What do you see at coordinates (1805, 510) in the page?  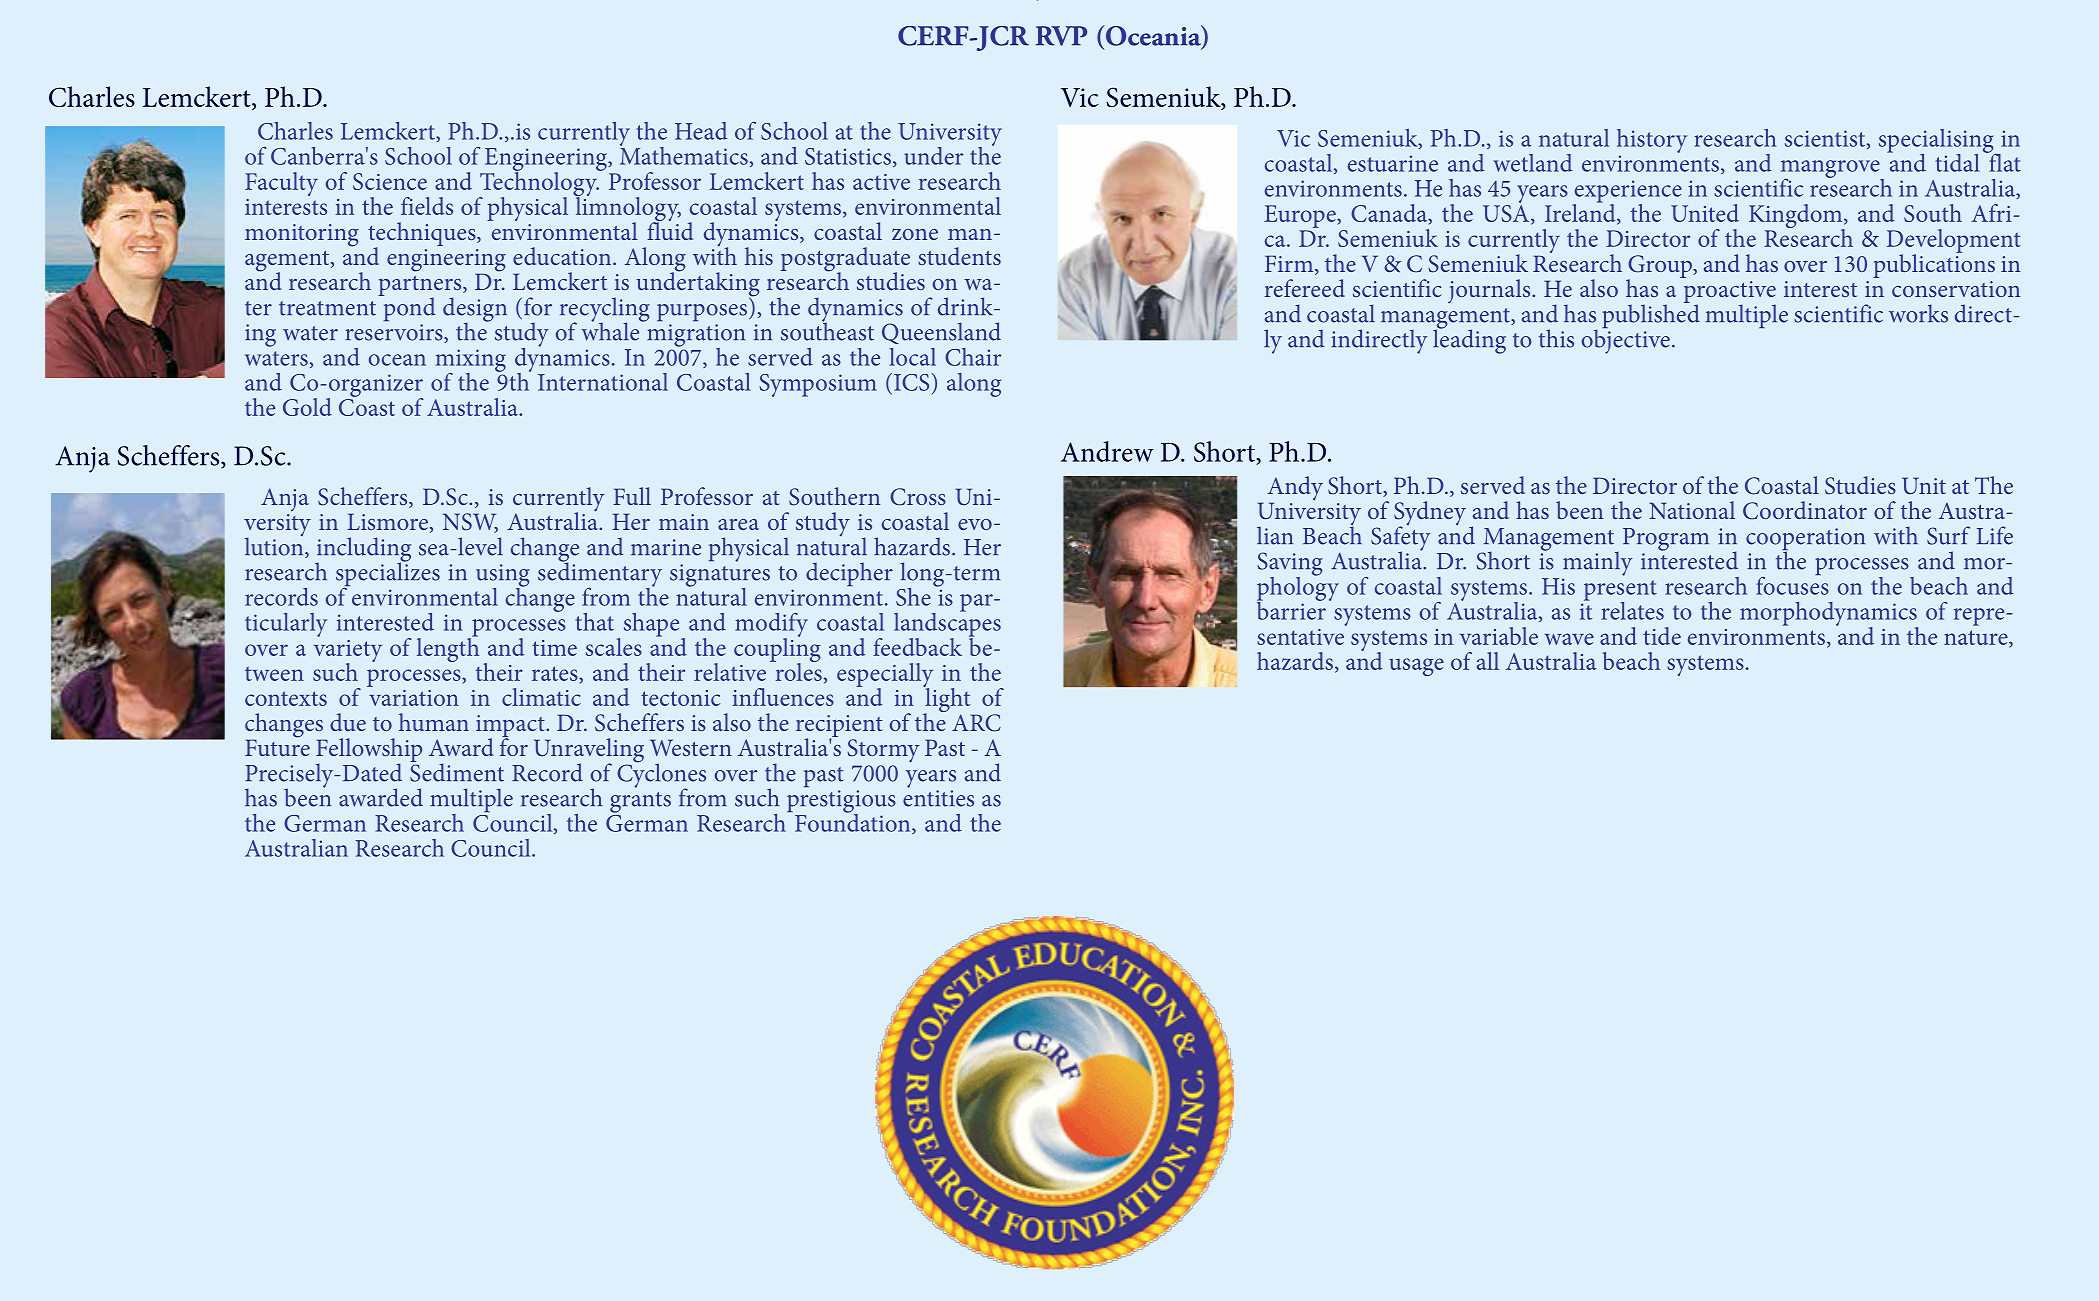 I see `Coordinator` at bounding box center [1805, 510].
